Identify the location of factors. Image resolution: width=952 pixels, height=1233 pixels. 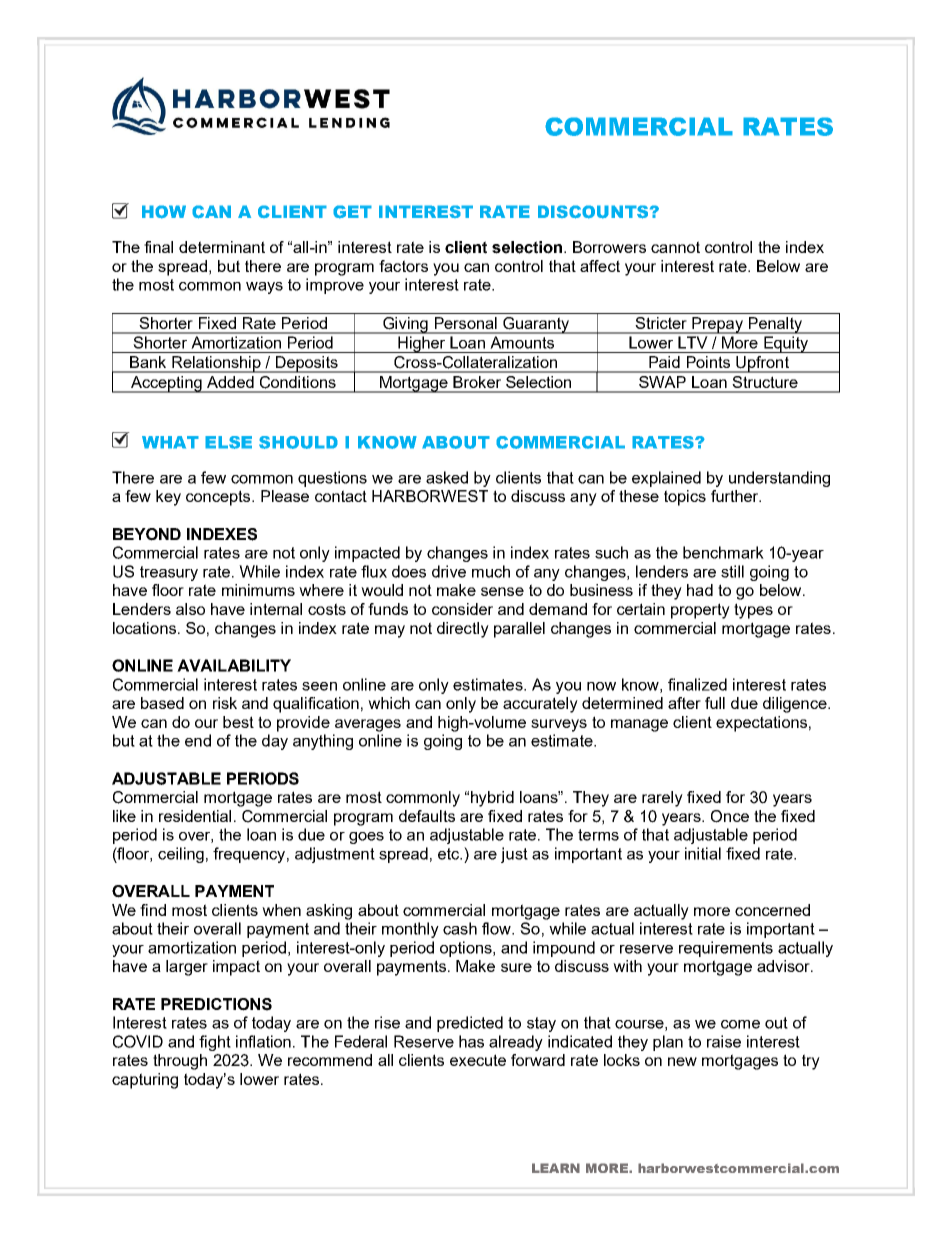
(403, 266).
